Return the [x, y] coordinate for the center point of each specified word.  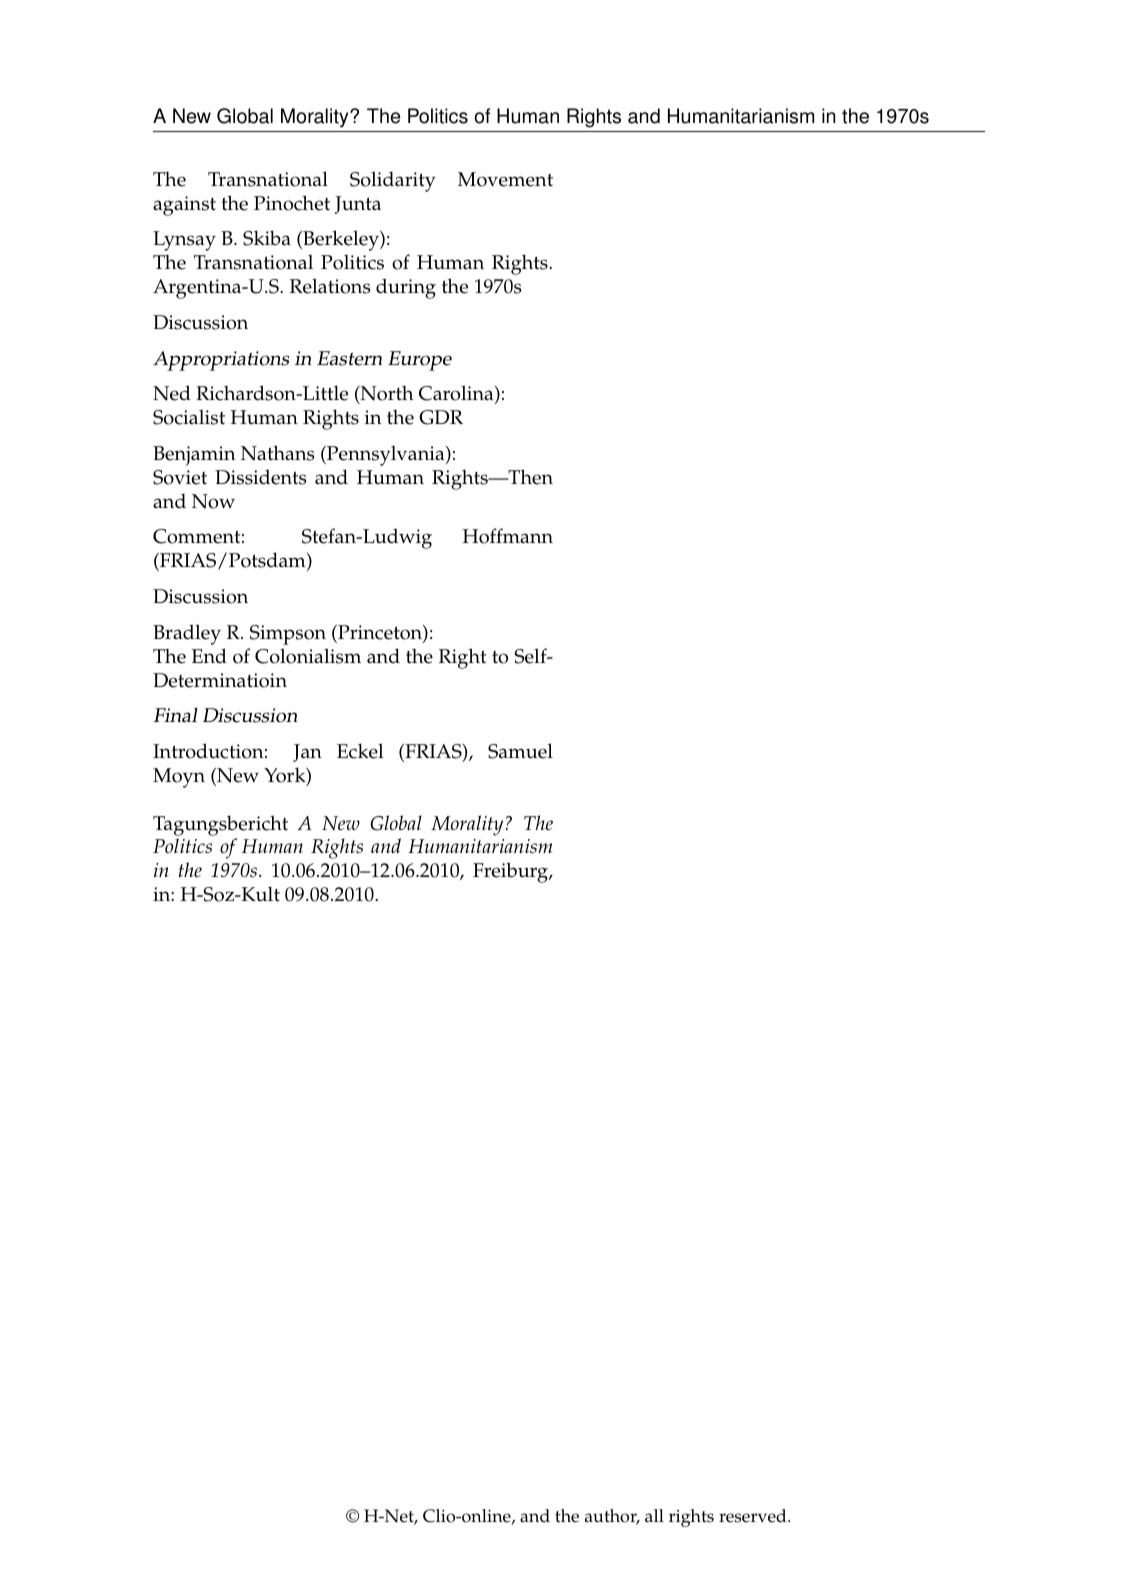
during [406, 288]
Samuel [520, 751]
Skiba [267, 238]
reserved [754, 1516]
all [654, 1515]
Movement [505, 179]
